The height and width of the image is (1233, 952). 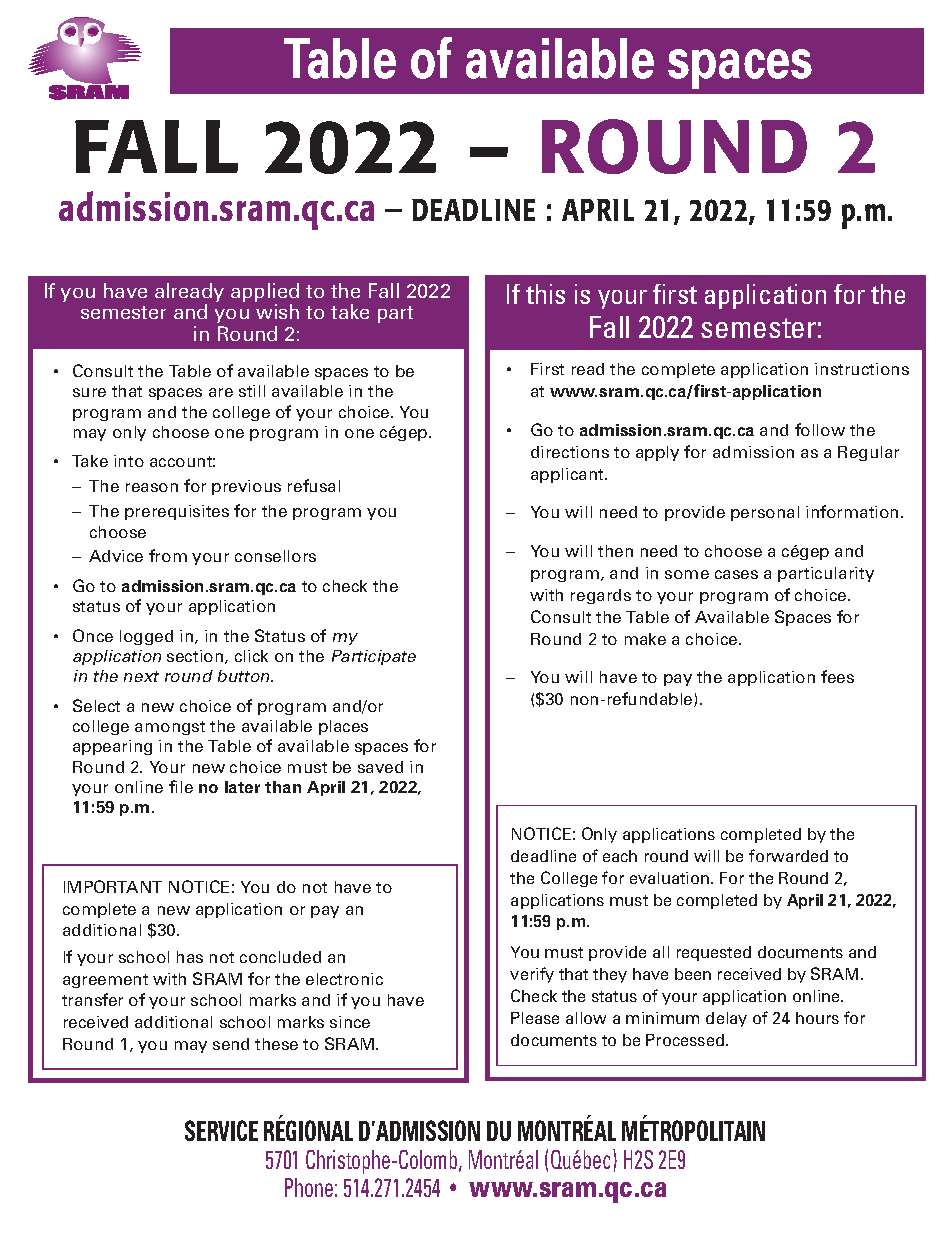 I want to click on regards, so click(x=601, y=596).
